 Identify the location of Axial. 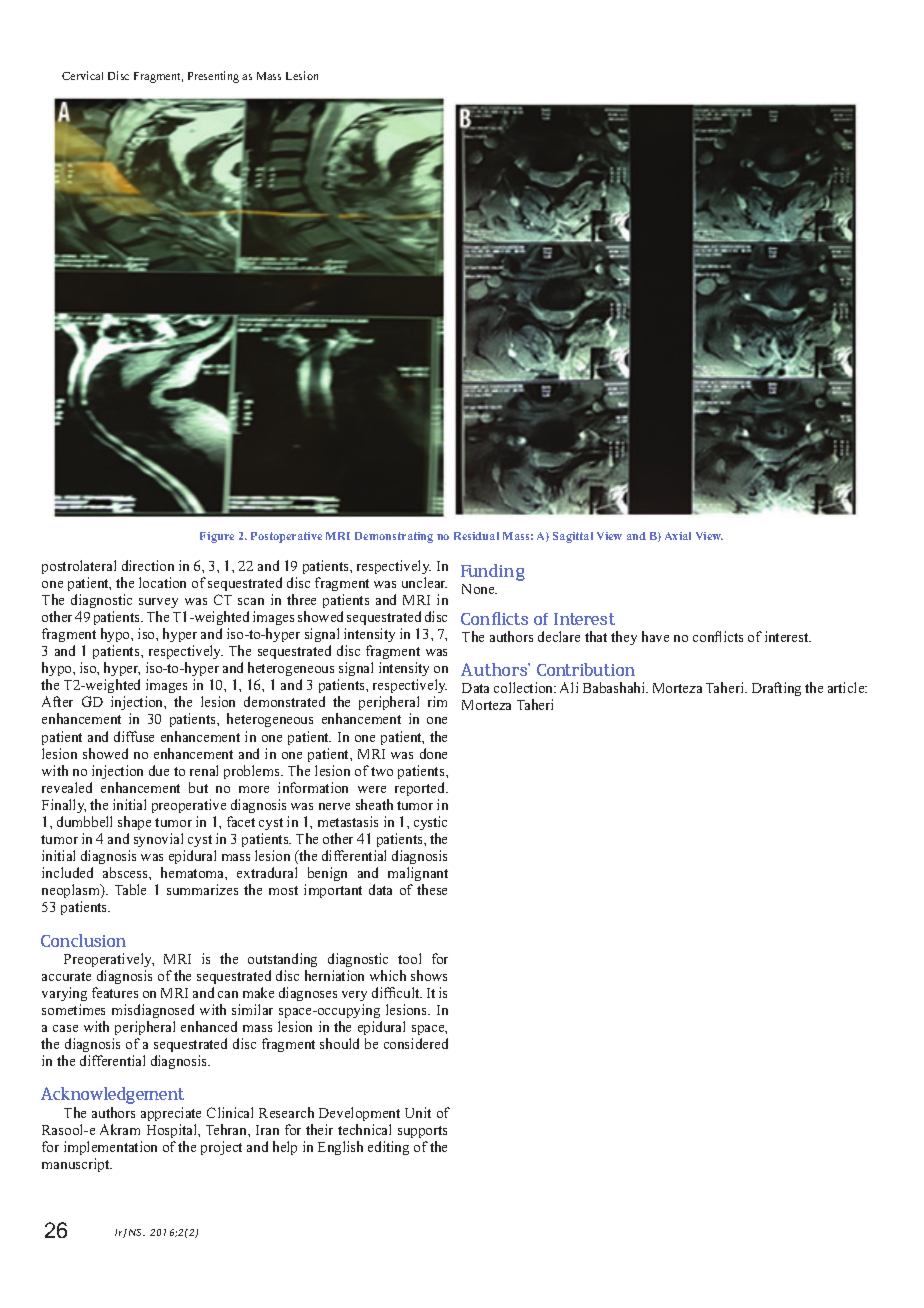
(678, 536).
